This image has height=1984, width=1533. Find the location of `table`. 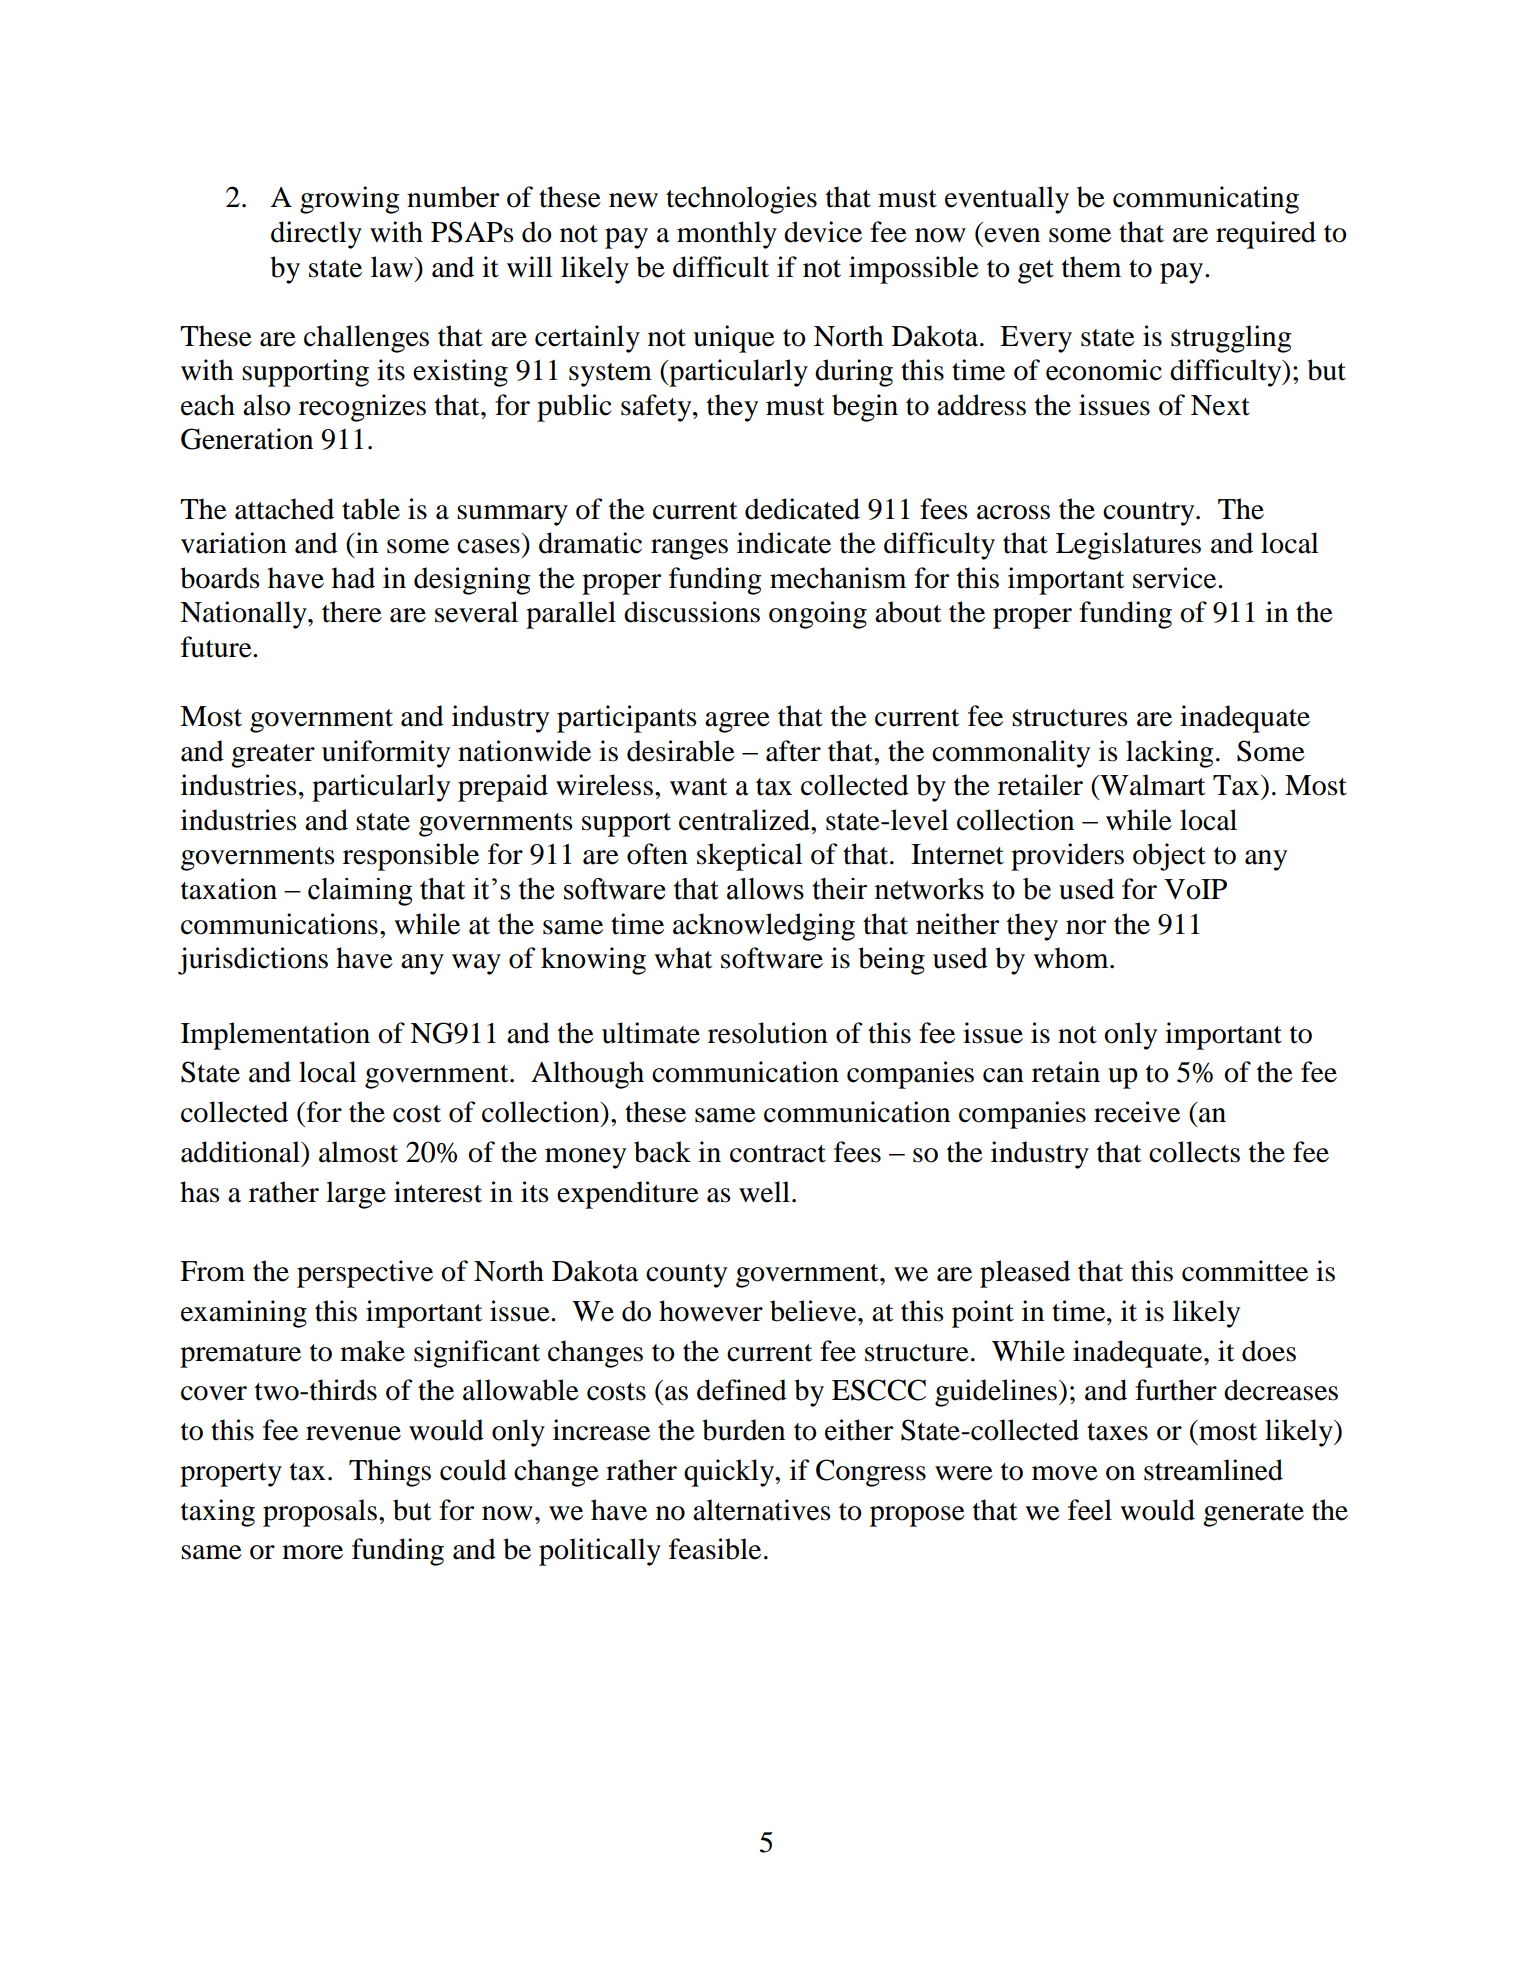

table is located at coordinates (371, 509).
